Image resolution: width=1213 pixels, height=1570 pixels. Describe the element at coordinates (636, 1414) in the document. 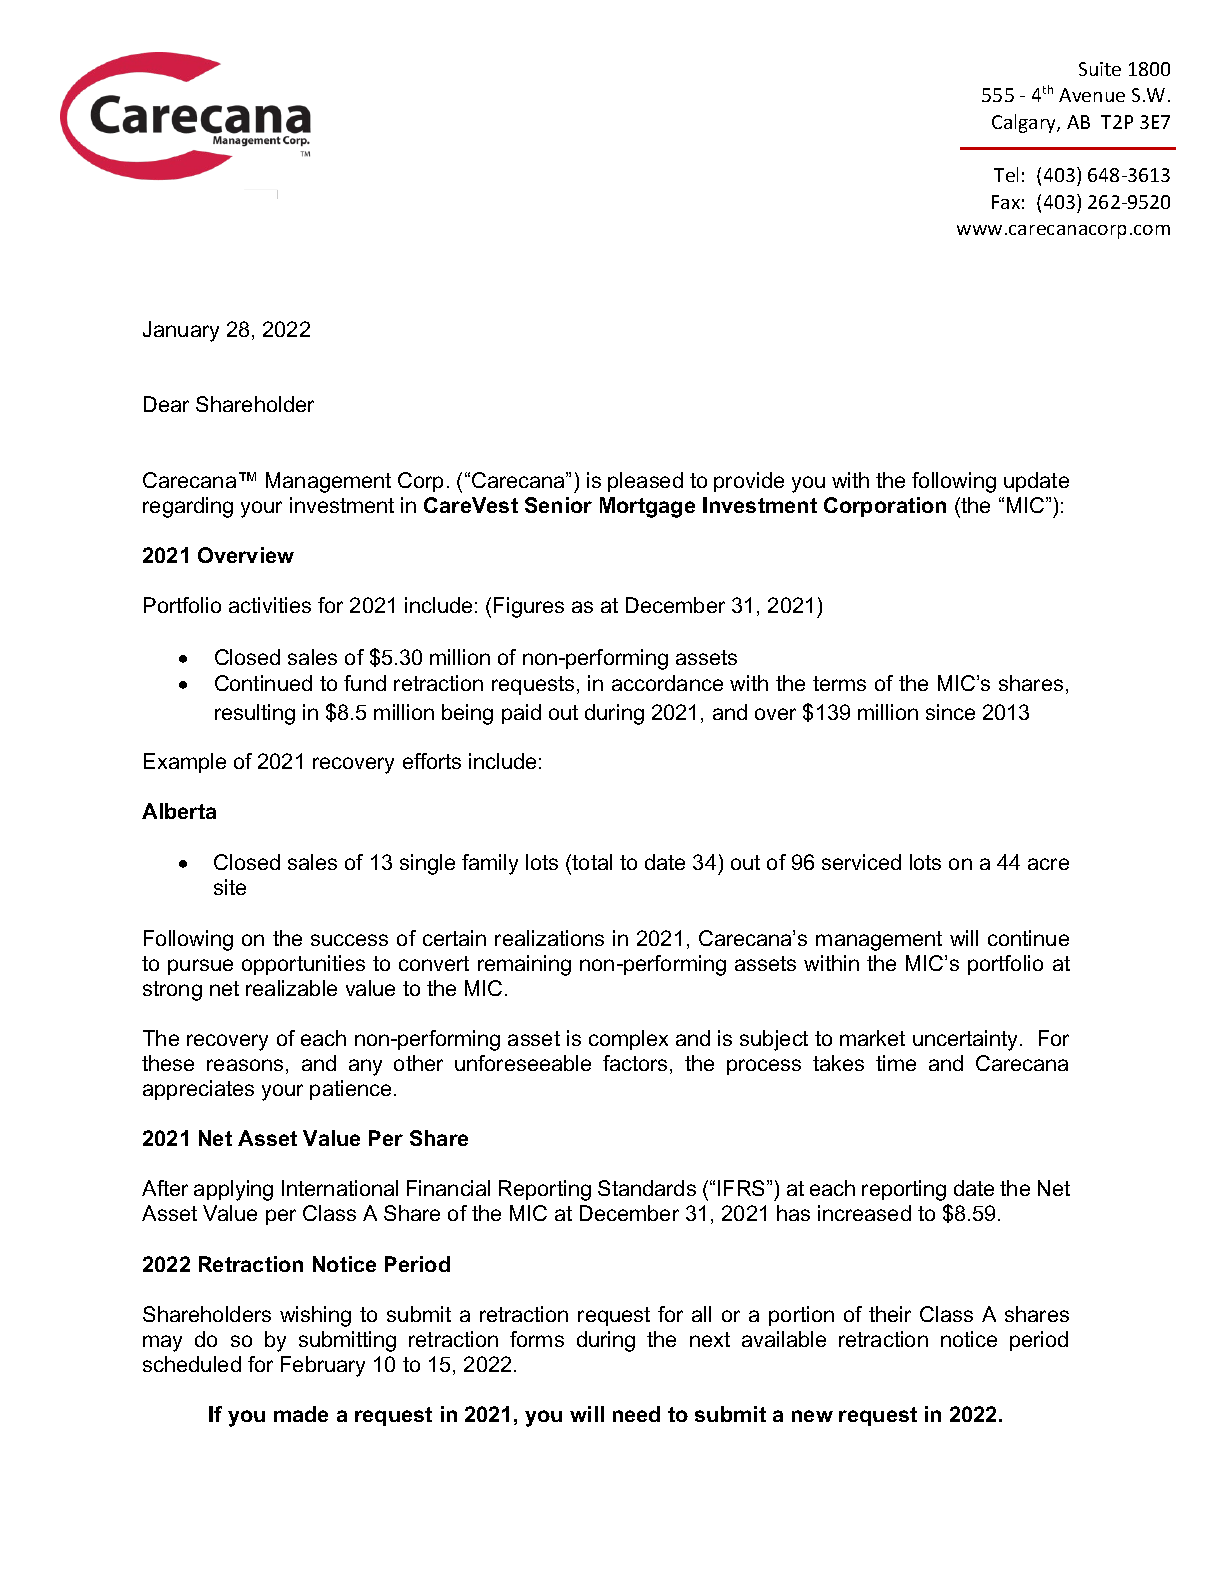

I see `need` at that location.
